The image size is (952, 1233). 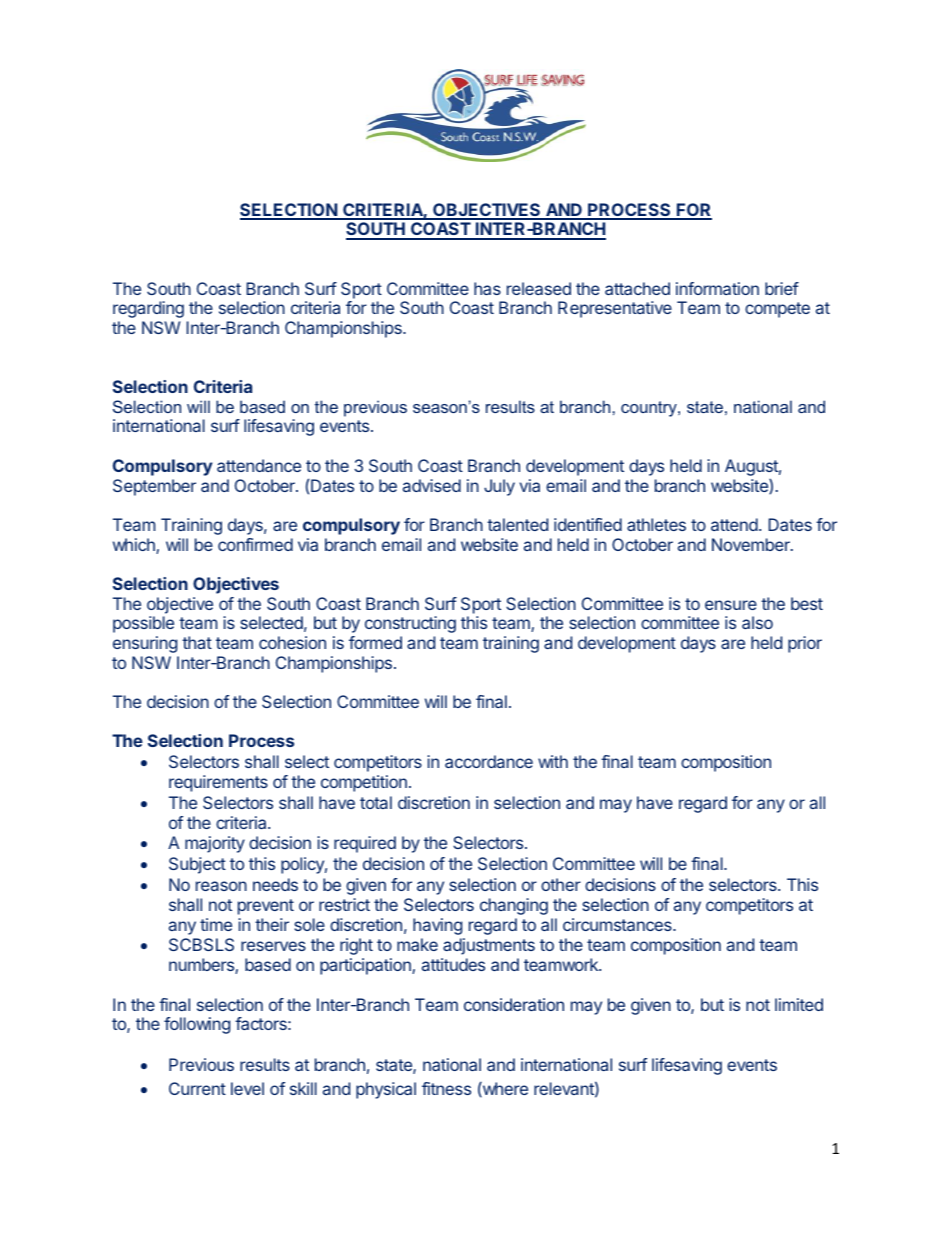 I want to click on November, so click(x=752, y=544).
